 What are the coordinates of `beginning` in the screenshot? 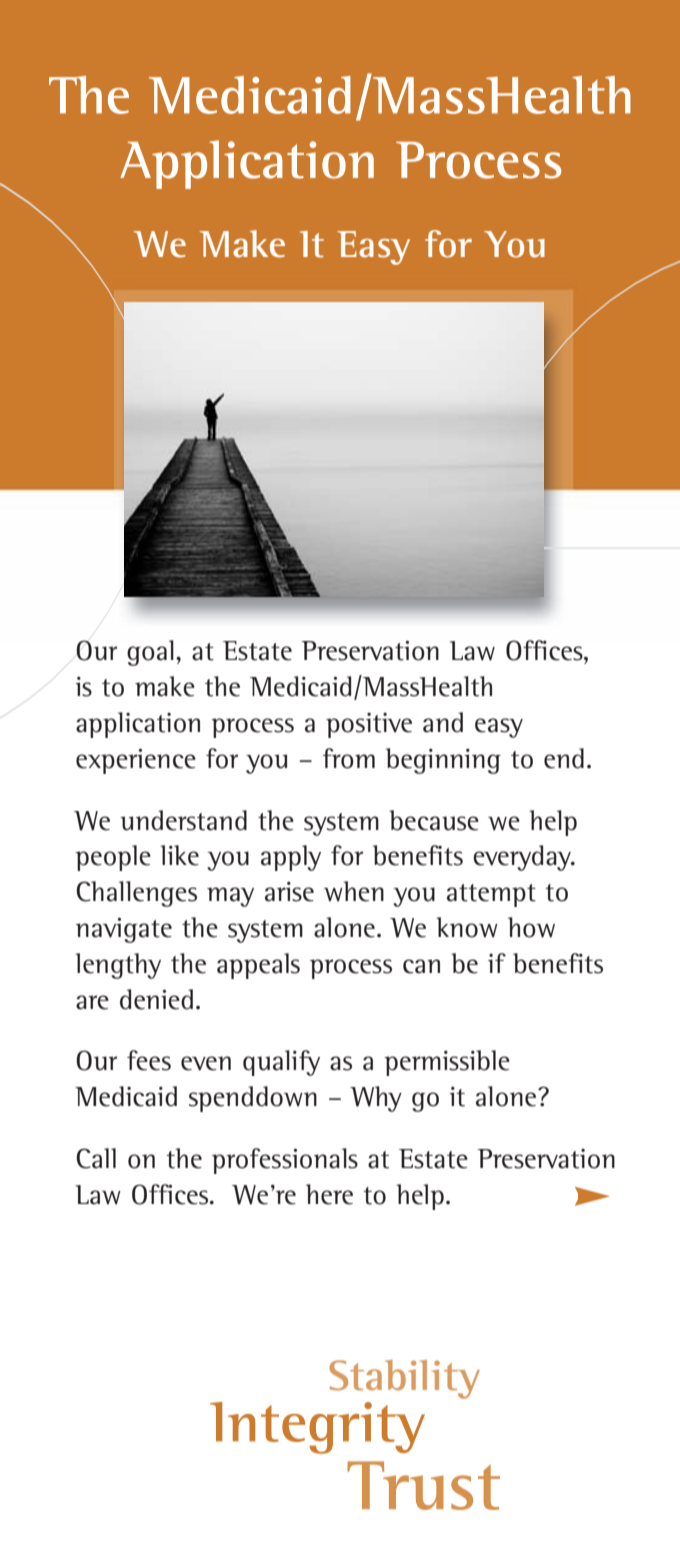 It's located at (443, 761).
